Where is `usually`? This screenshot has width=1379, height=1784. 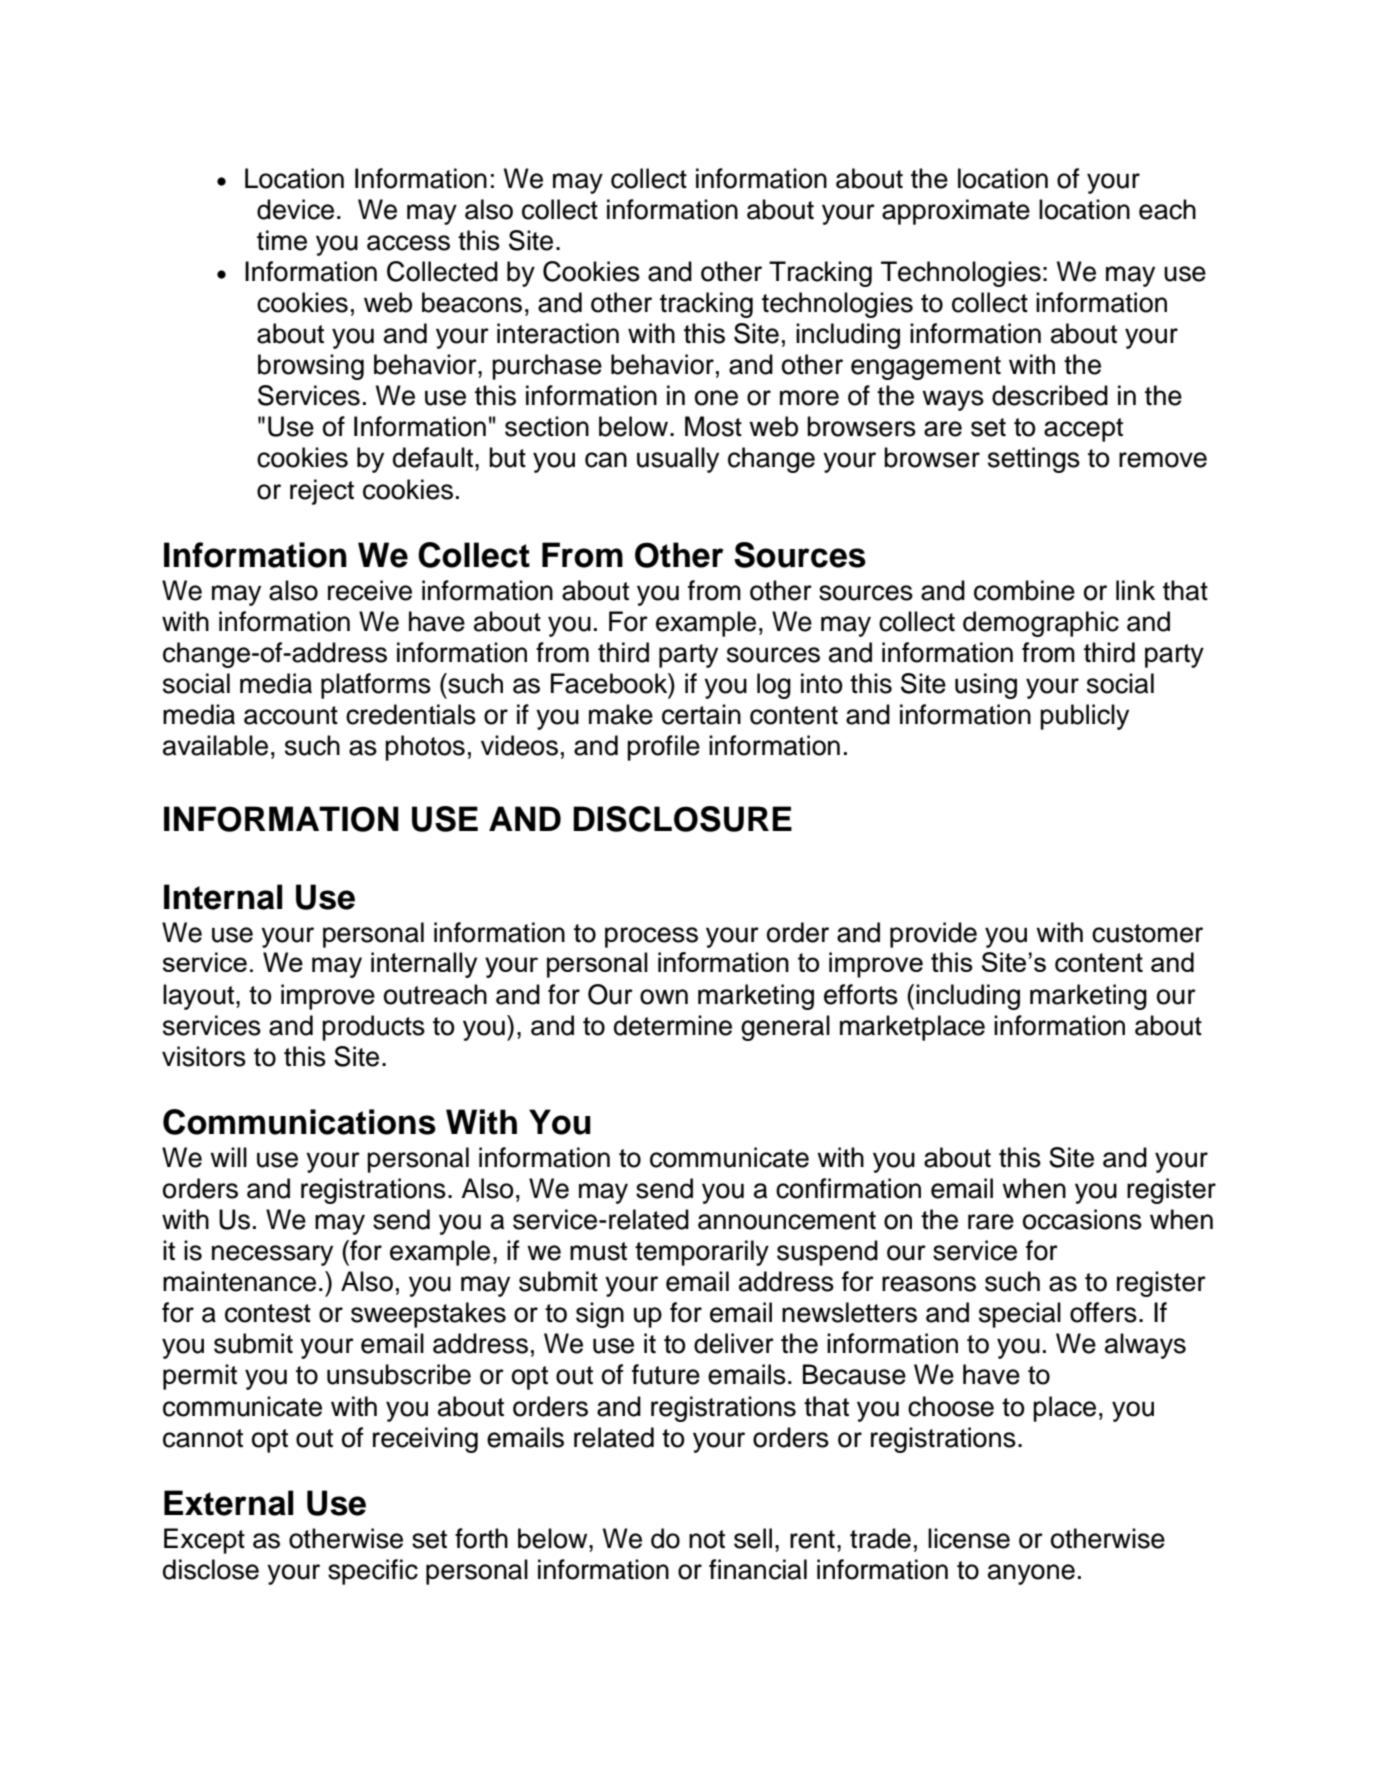
usually is located at coordinates (678, 460).
